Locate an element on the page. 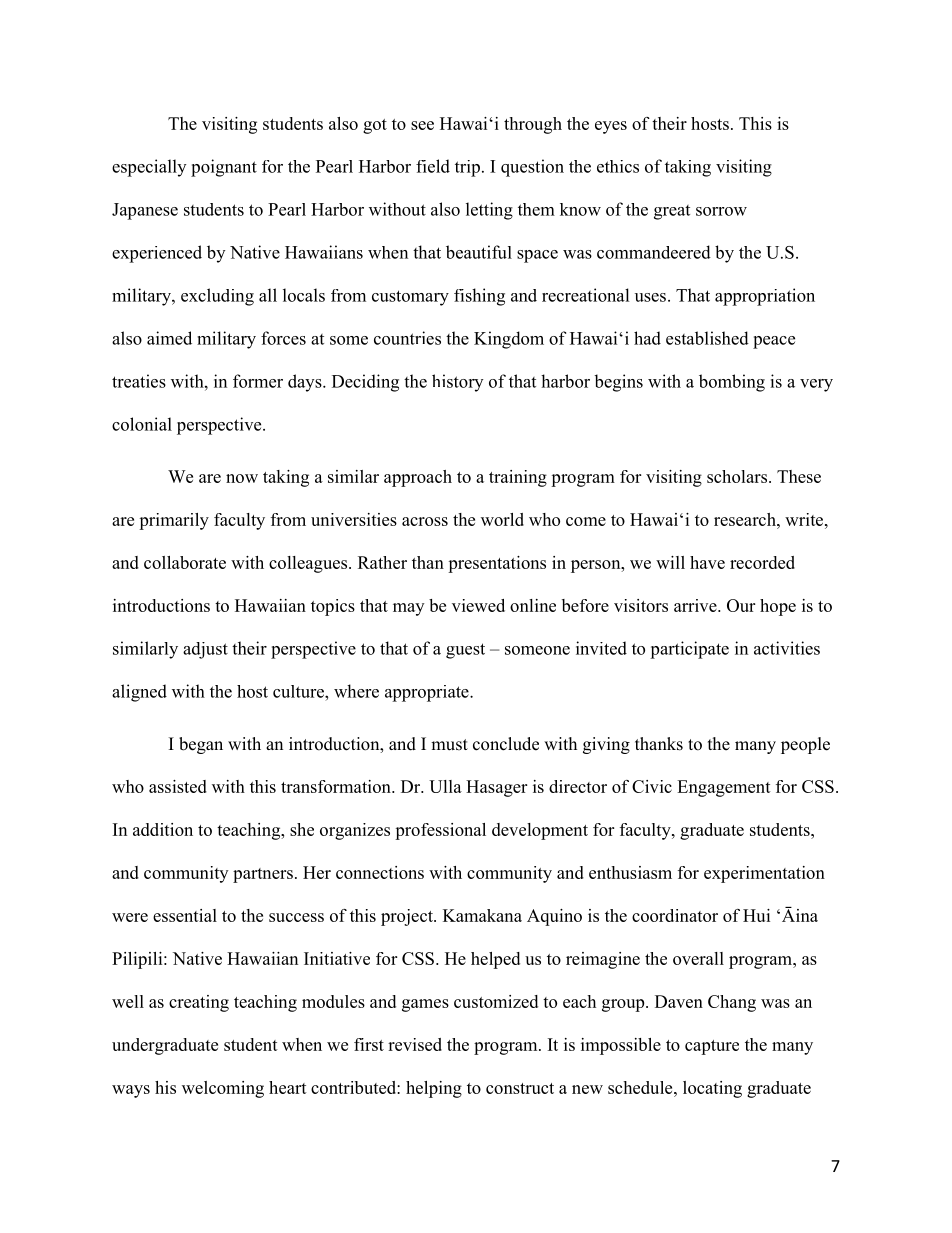 The height and width of the document is (1233, 952). trip is located at coordinates (467, 168).
